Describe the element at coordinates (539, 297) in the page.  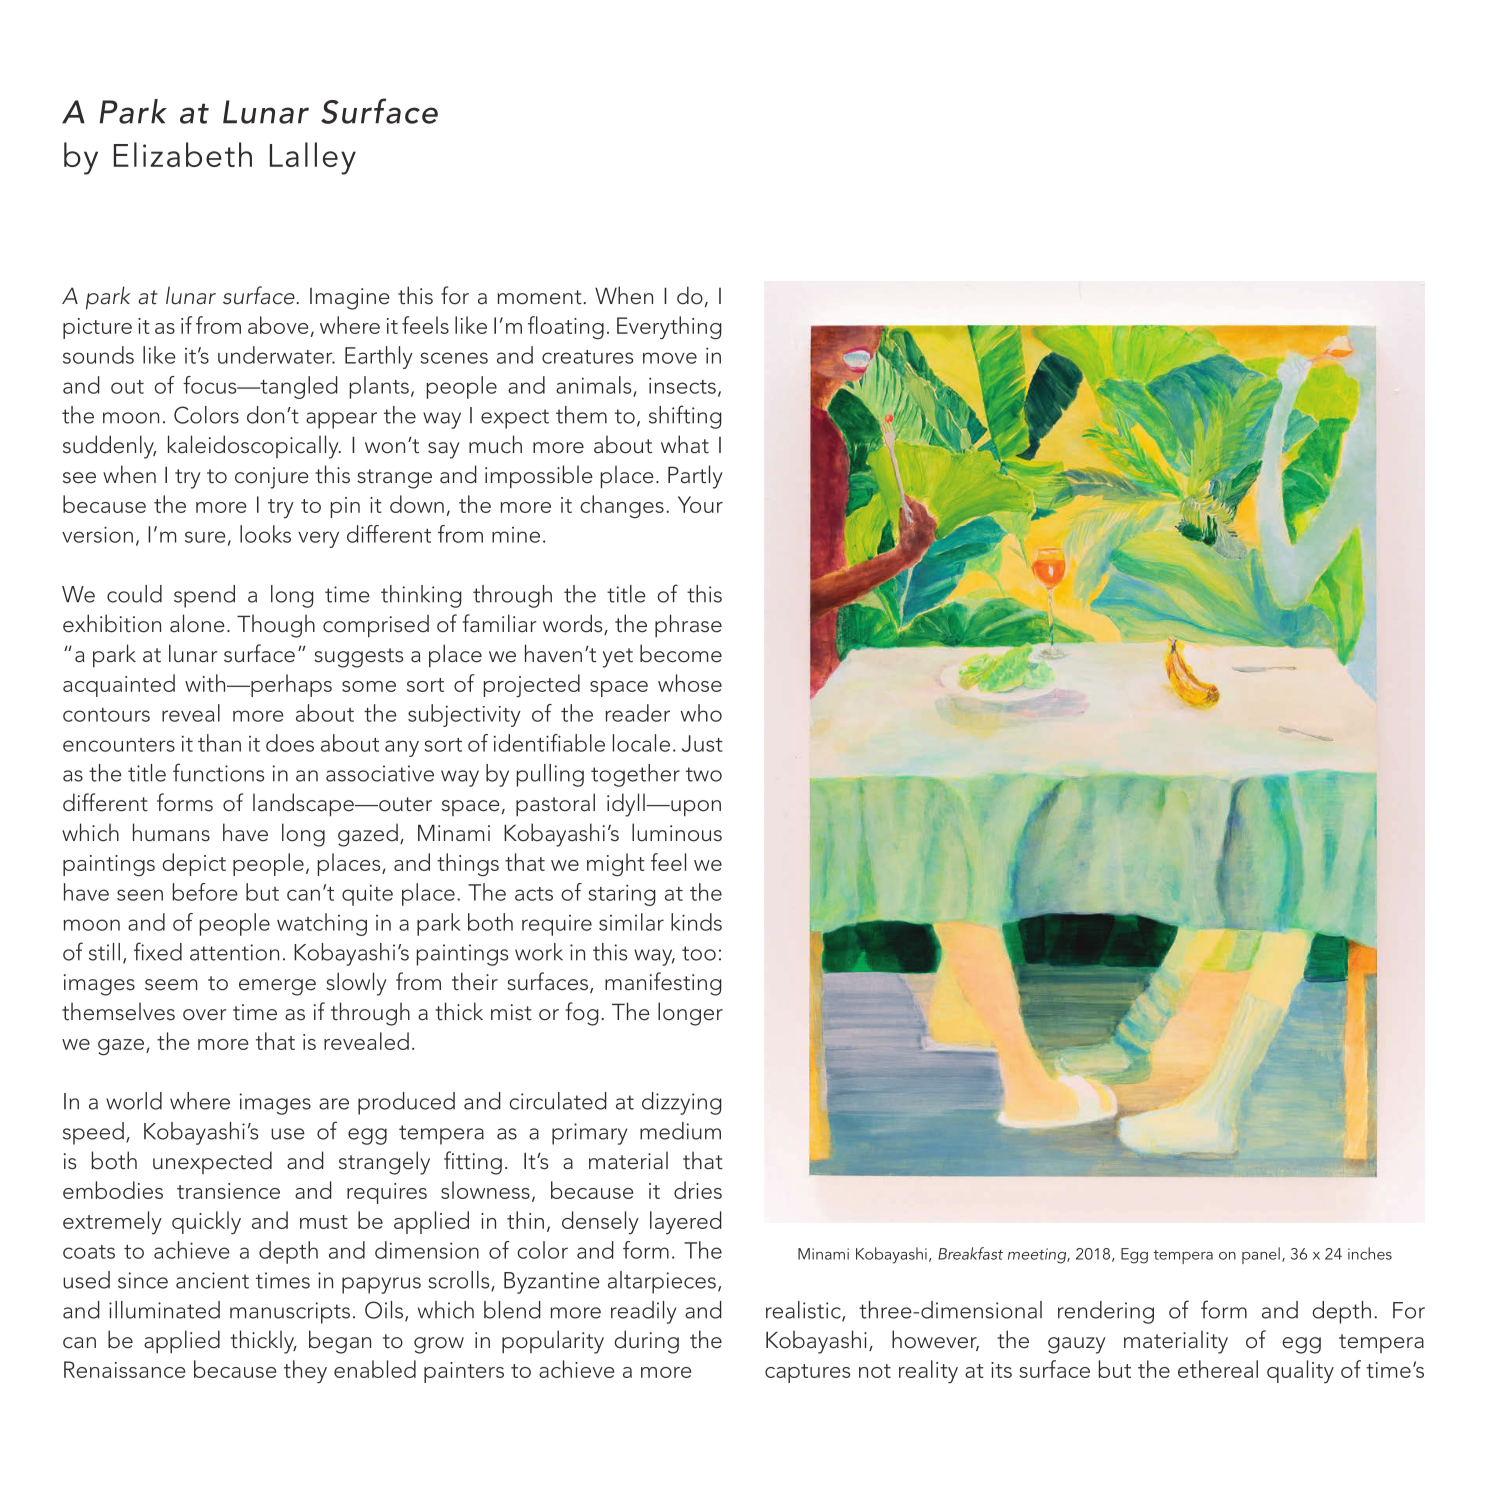
I see `moment` at that location.
